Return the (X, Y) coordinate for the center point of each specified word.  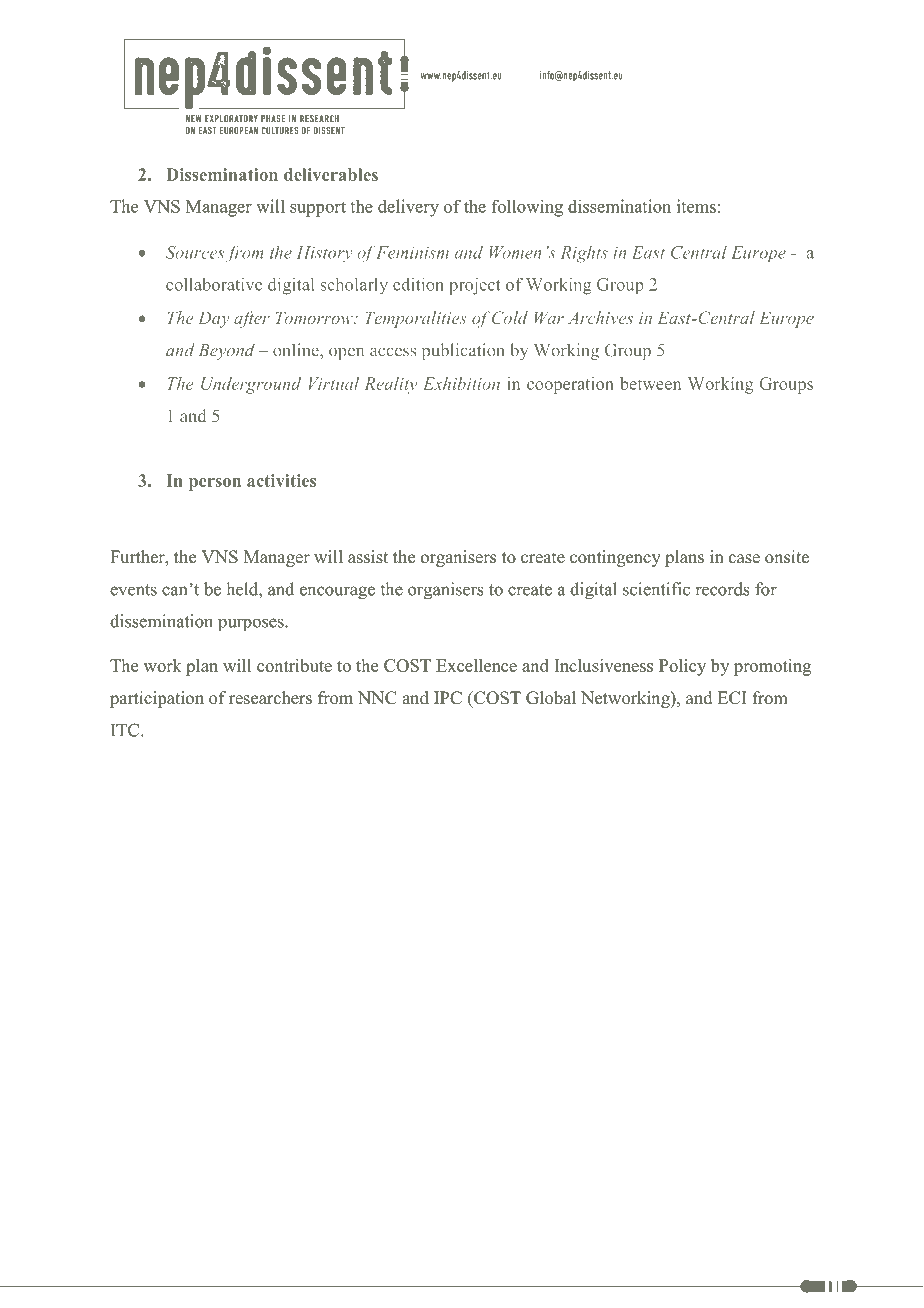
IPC (448, 698)
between (650, 383)
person (215, 484)
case (744, 559)
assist (368, 557)
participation (157, 699)
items (696, 206)
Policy (682, 667)
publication (463, 351)
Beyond (227, 351)
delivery (408, 208)
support (318, 209)
